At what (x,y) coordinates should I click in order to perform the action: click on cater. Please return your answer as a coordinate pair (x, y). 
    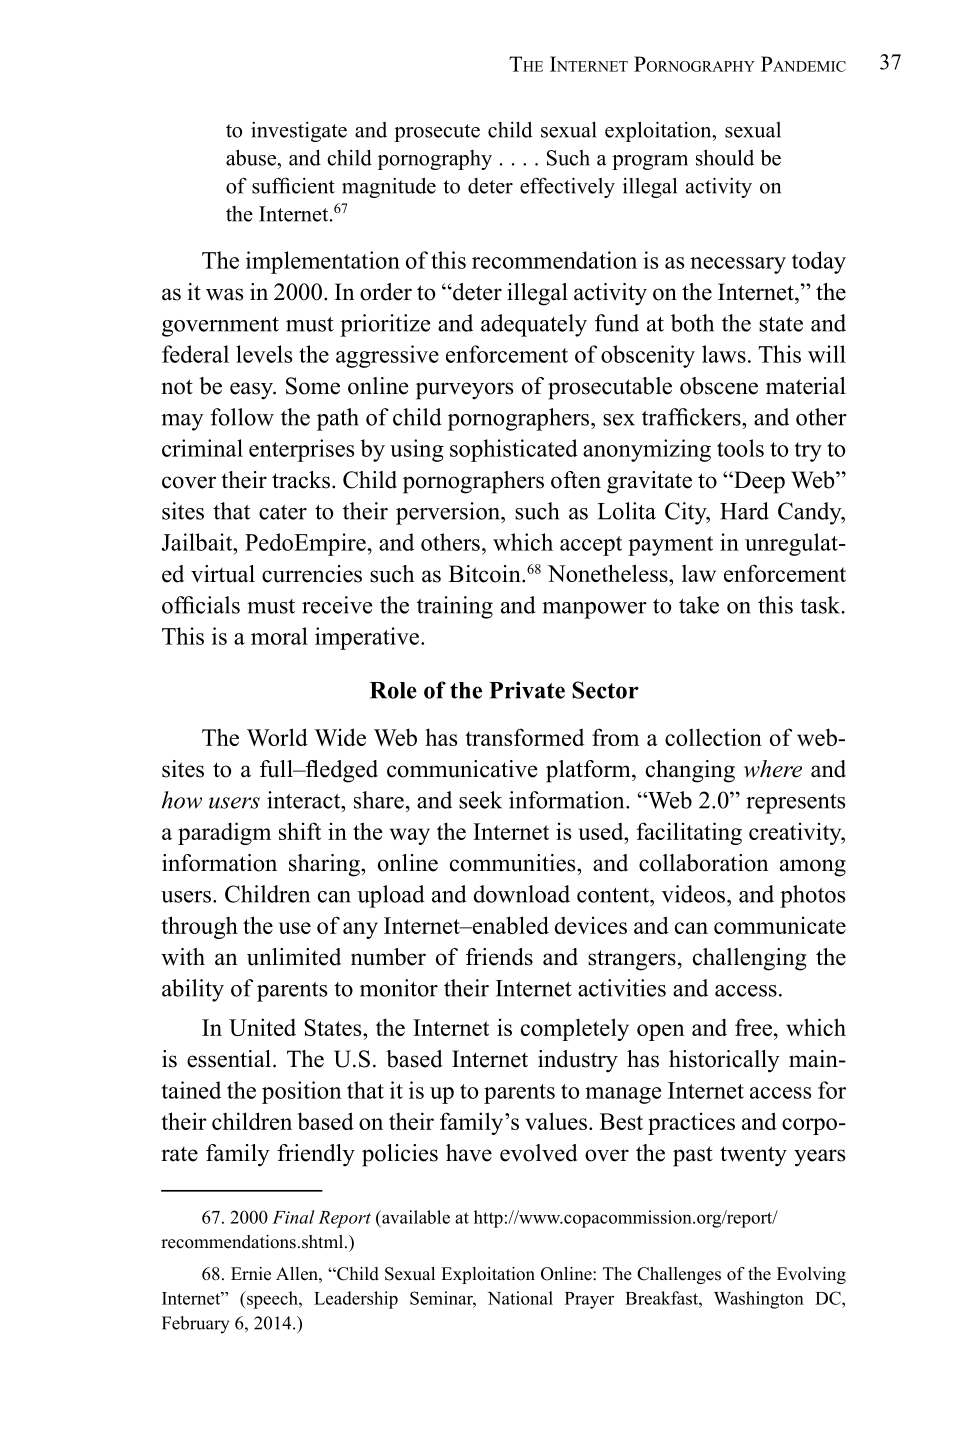
    Looking at the image, I should click on (283, 512).
